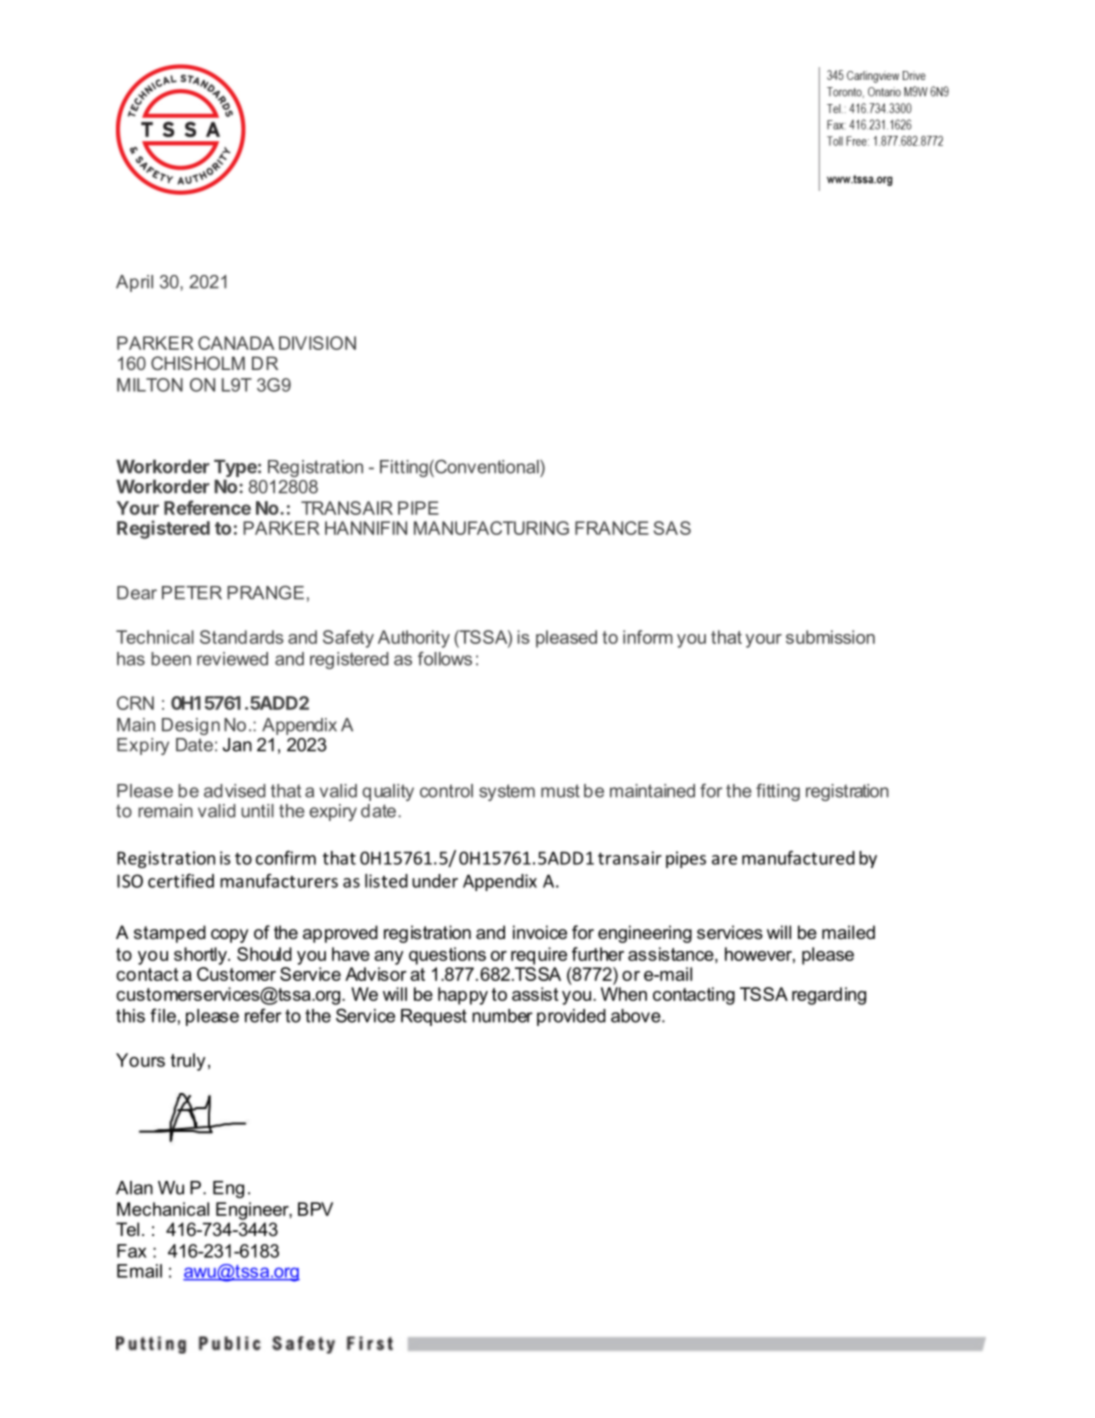 This page has width=1095, height=1418. I want to click on number, so click(502, 1016).
